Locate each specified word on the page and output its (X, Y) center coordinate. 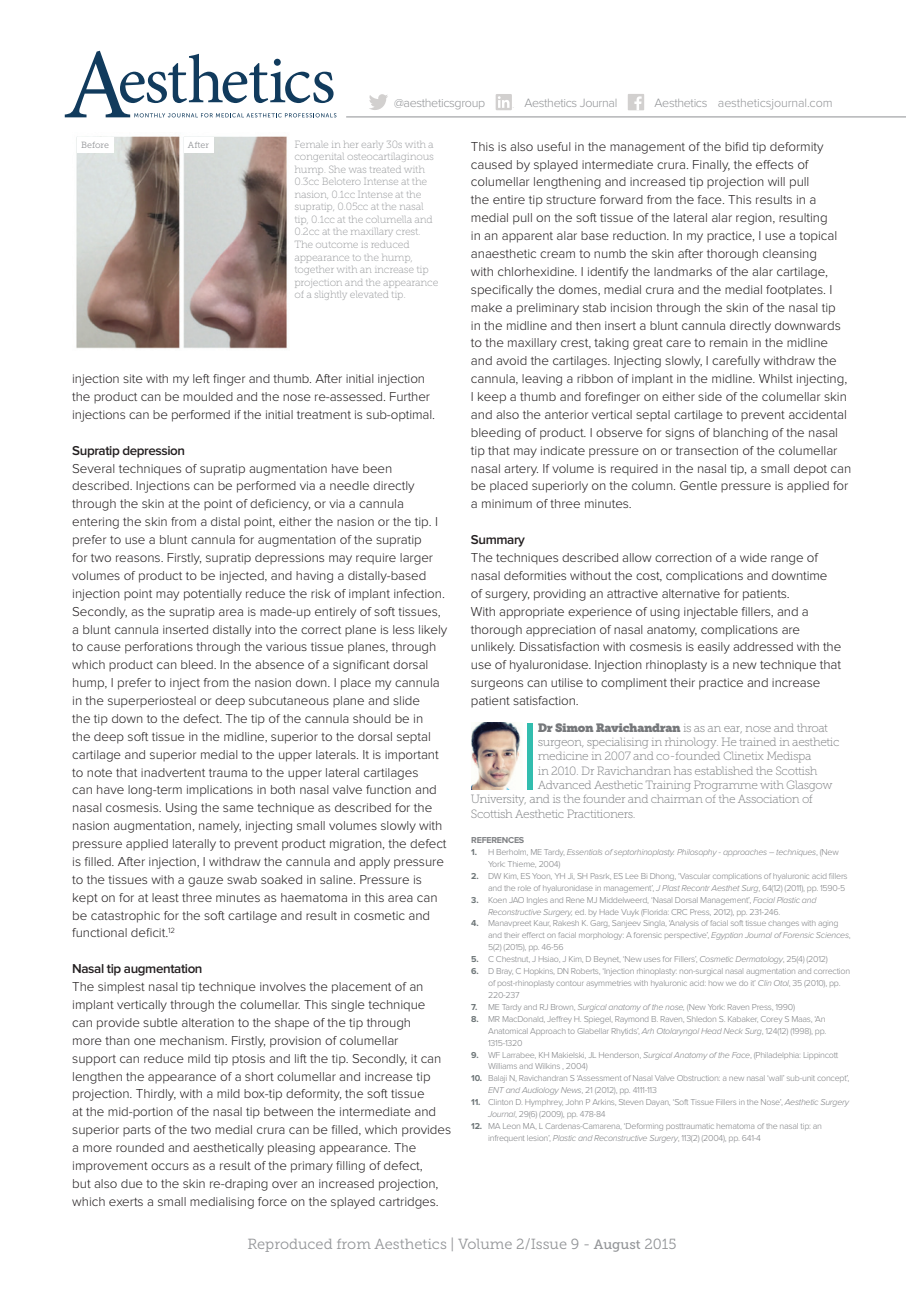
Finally (711, 166)
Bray (504, 972)
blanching (740, 434)
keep (492, 398)
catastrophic (125, 917)
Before (95, 145)
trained (757, 742)
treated (385, 170)
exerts (126, 1202)
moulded (208, 396)
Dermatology (759, 960)
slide (406, 700)
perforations (159, 648)
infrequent (507, 1138)
